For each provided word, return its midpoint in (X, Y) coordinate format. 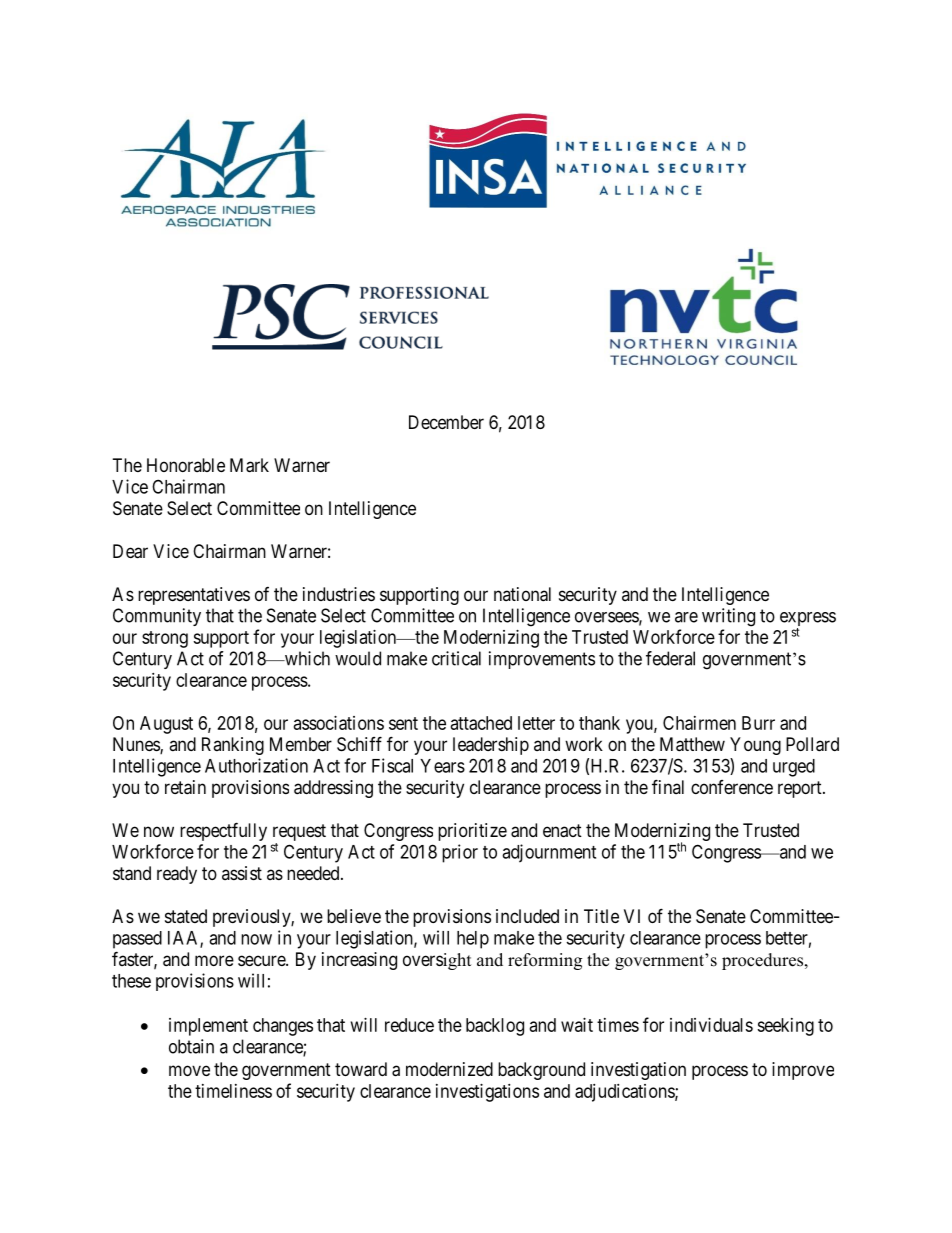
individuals (711, 1025)
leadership (491, 746)
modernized (449, 1069)
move (189, 1070)
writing (728, 617)
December (446, 422)
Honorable (186, 465)
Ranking (233, 746)
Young (755, 746)
